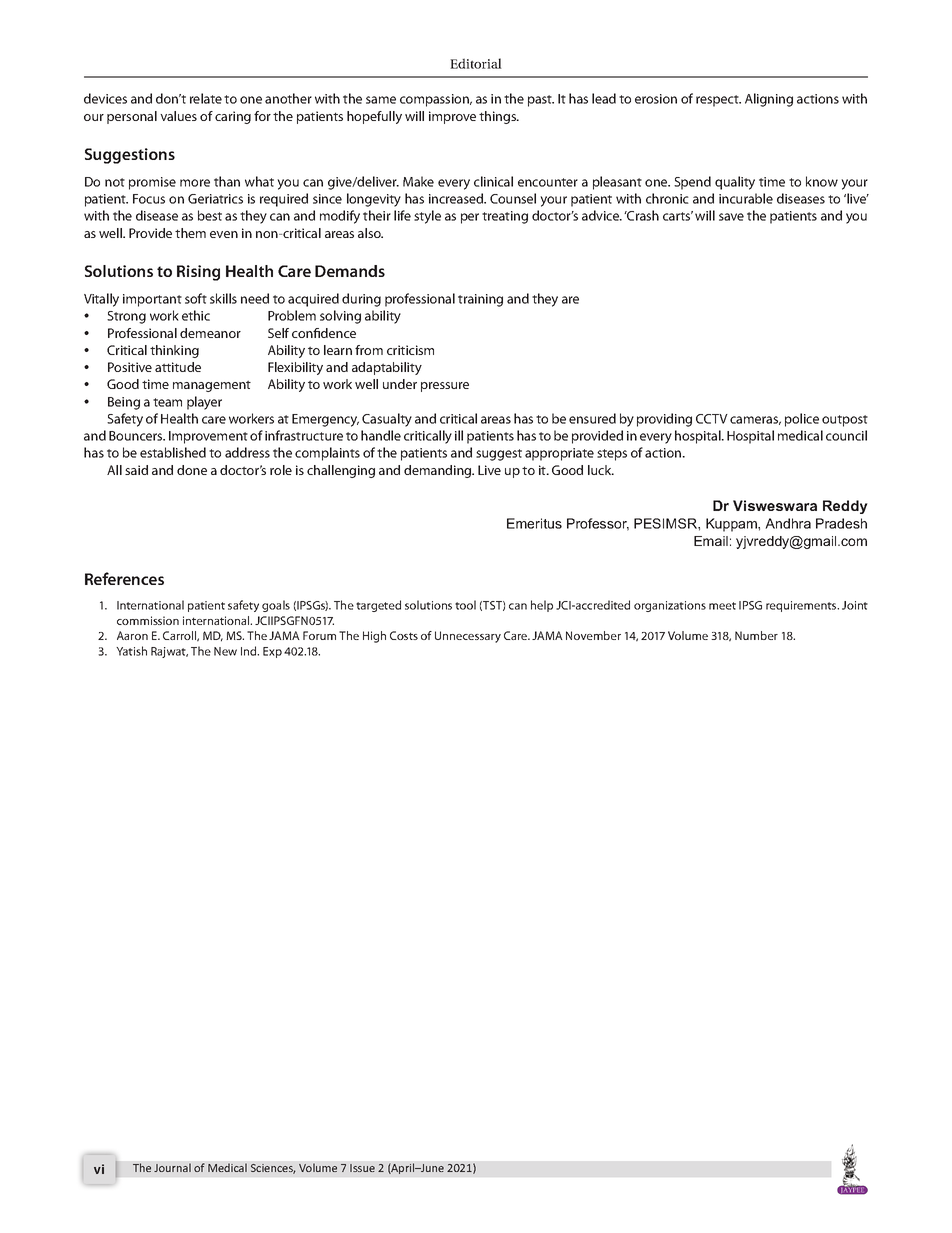 This screenshot has height=1233, width=952. What do you see at coordinates (498, 117) in the screenshot?
I see `things` at bounding box center [498, 117].
